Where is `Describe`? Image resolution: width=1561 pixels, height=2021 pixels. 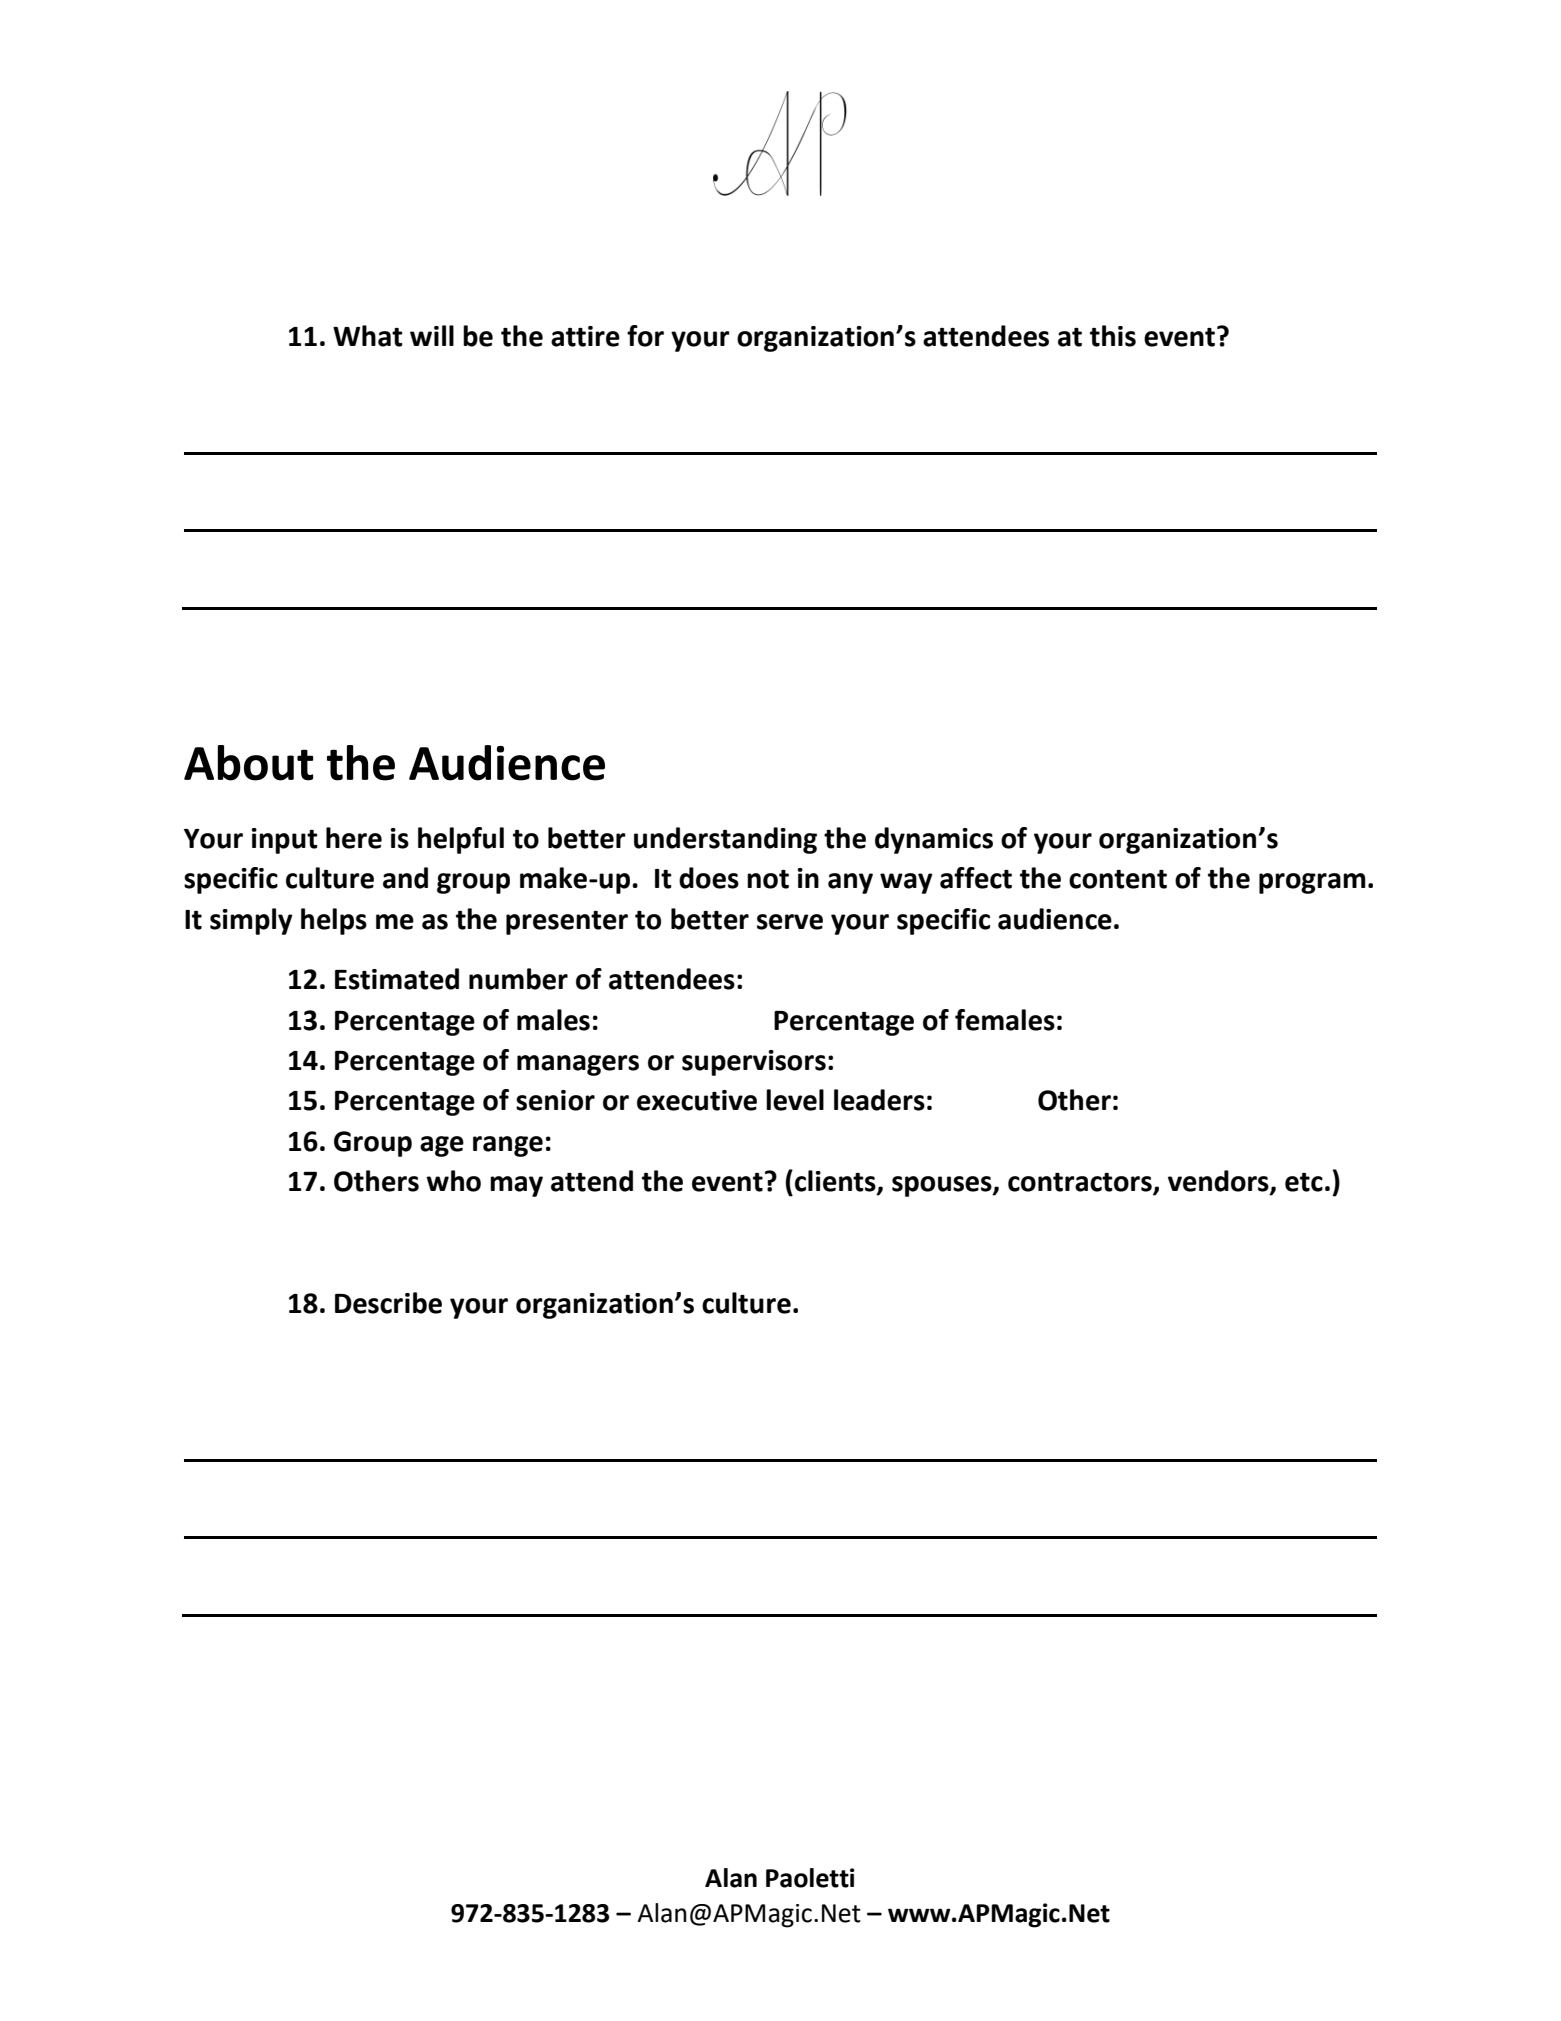
Describe is located at coordinates (388, 1303).
